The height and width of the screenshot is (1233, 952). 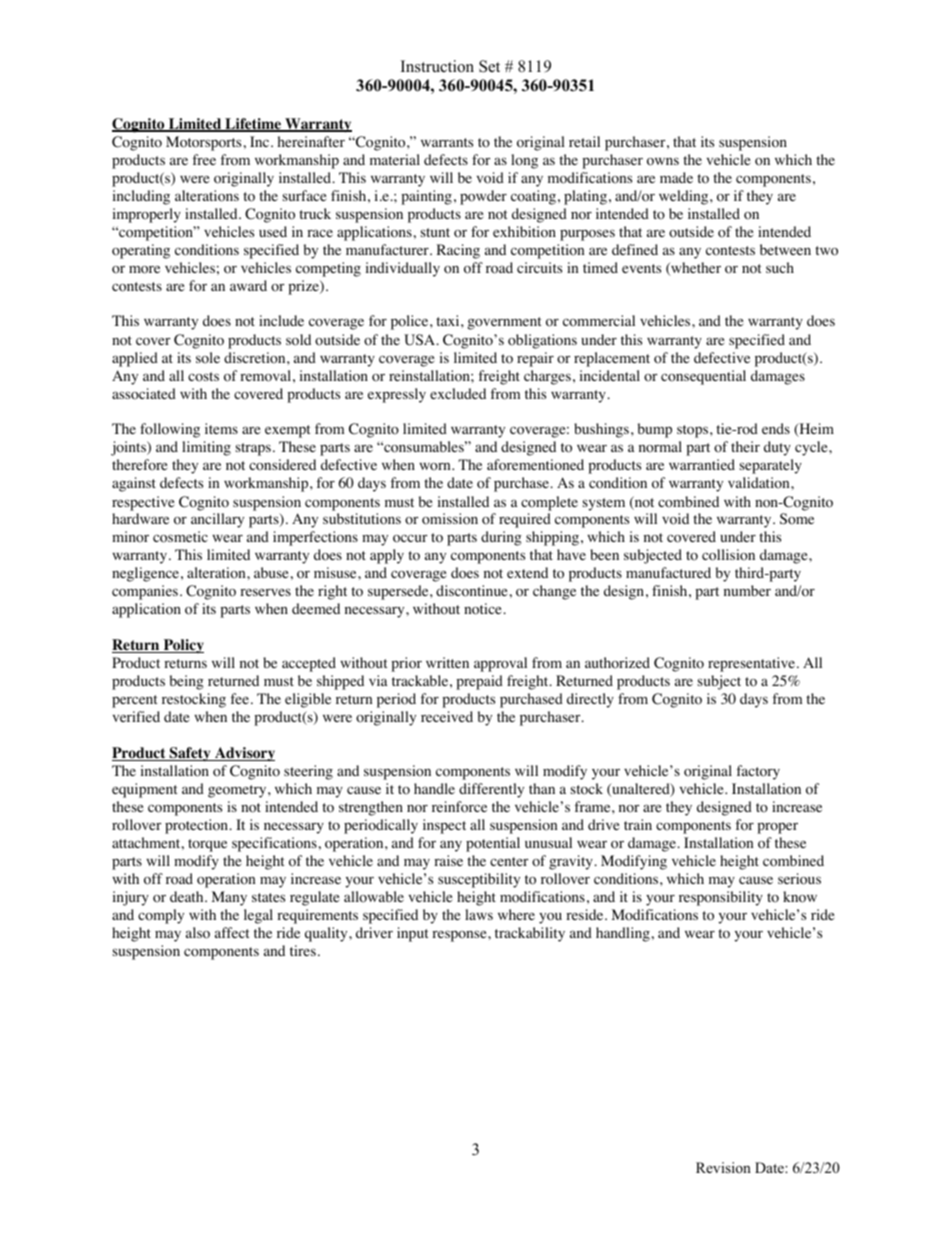 I want to click on Set, so click(x=489, y=66).
